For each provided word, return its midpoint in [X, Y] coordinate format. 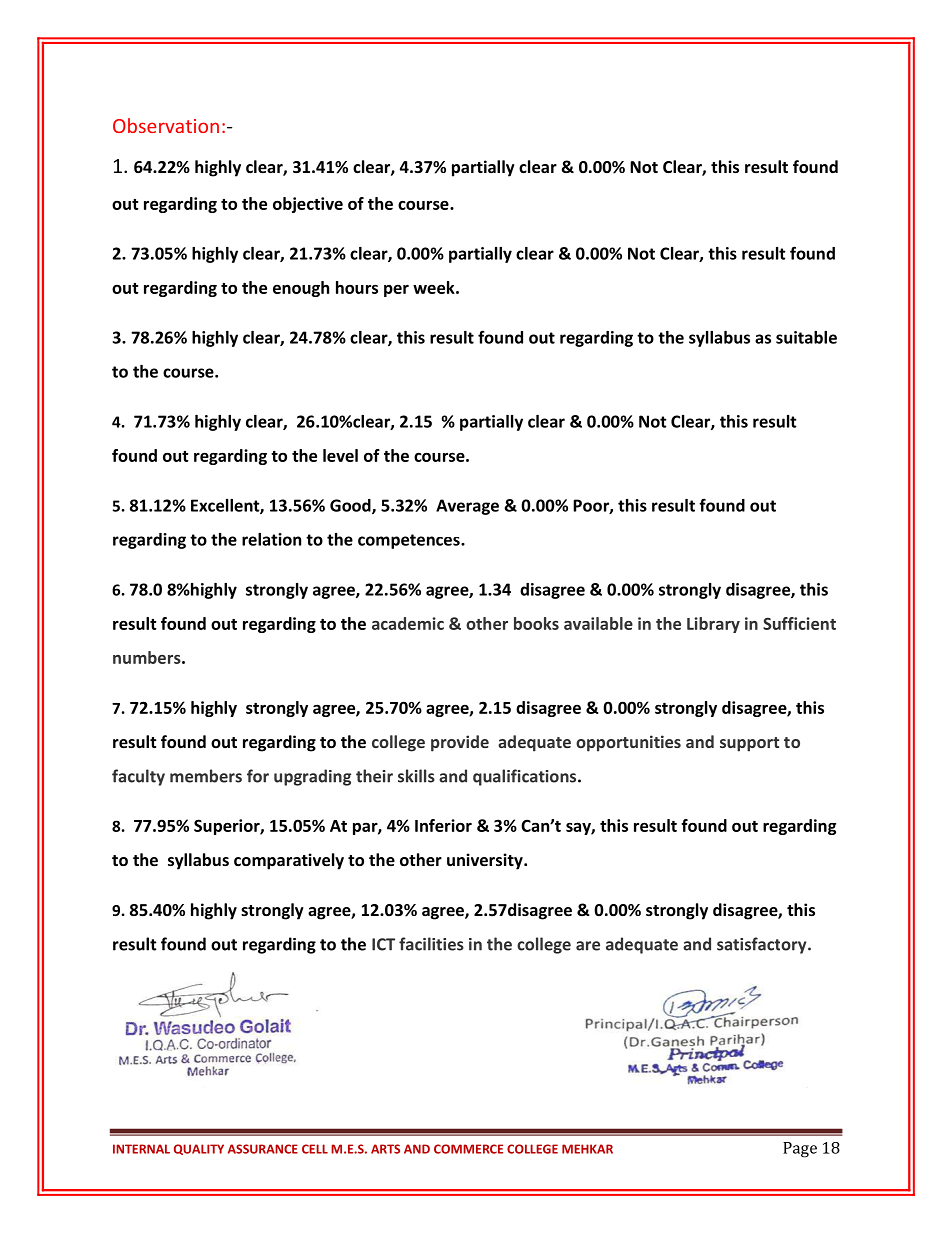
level [340, 455]
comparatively [289, 861]
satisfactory [763, 945]
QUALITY [199, 1149]
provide [460, 743]
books [536, 623]
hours [357, 287]
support [749, 744]
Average [467, 507]
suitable [806, 337]
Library [713, 625]
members [206, 776]
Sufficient [799, 623]
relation [271, 539]
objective [308, 205]
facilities [431, 944]
